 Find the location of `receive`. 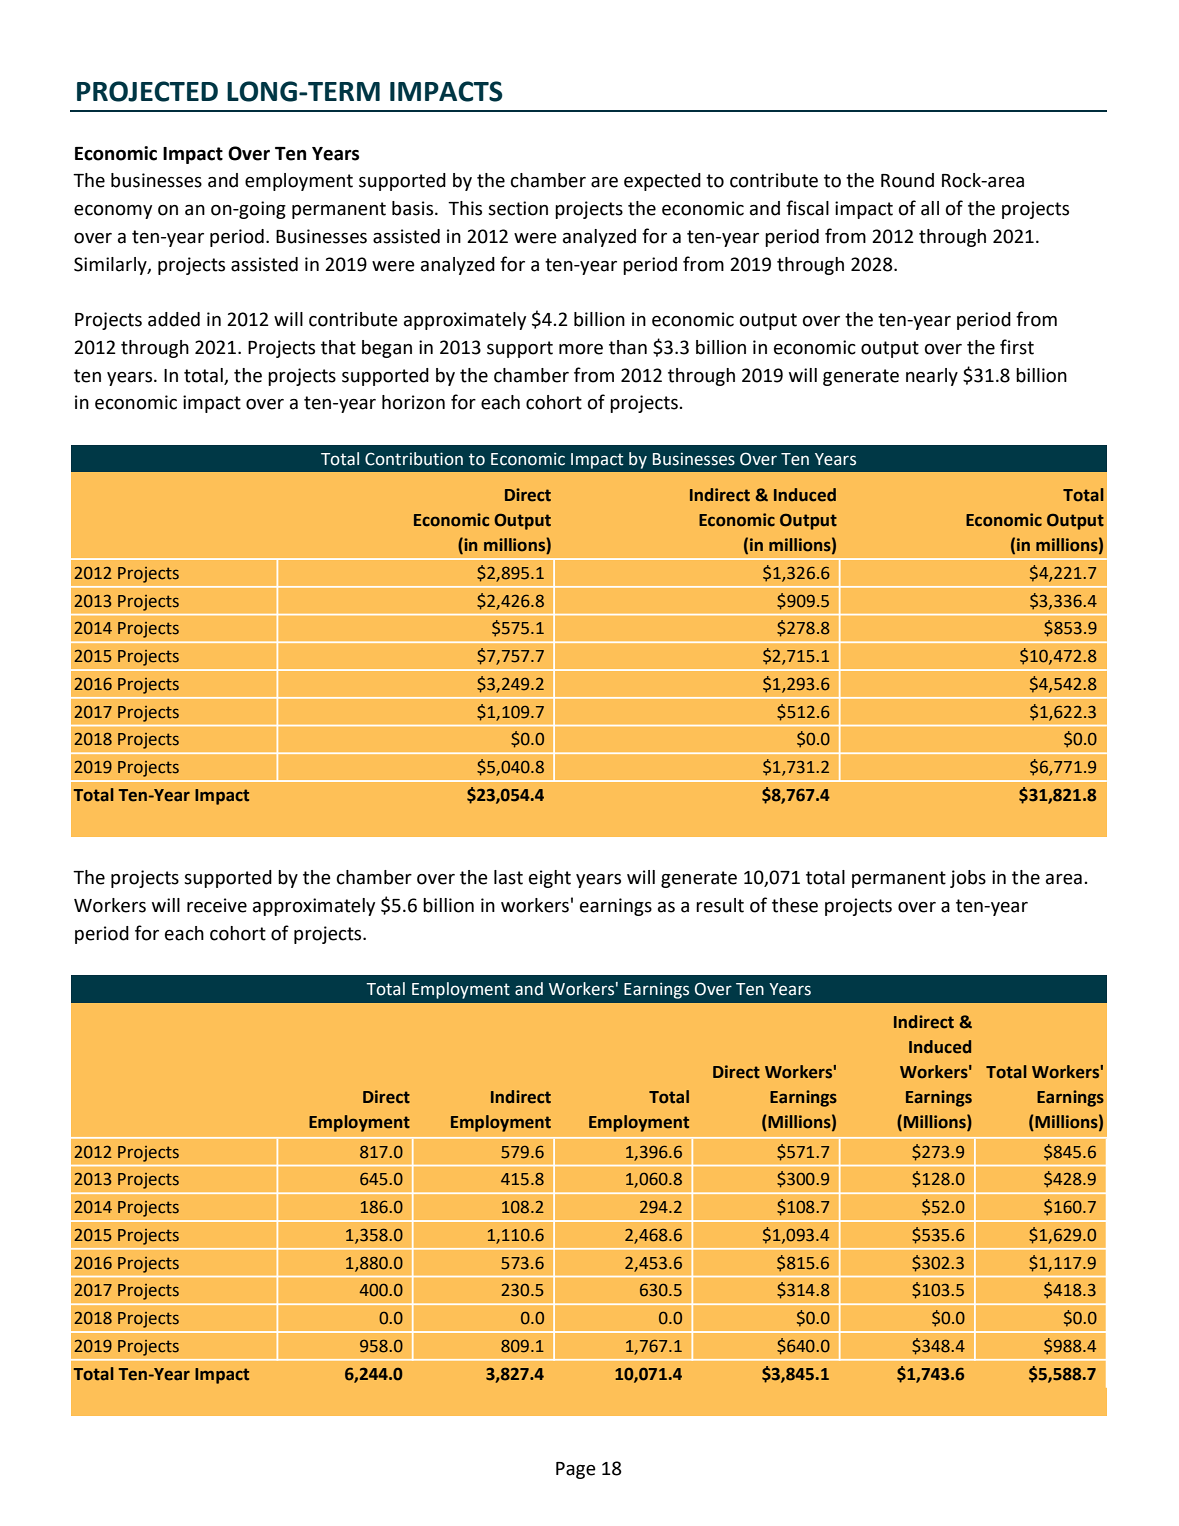

receive is located at coordinates (217, 905).
